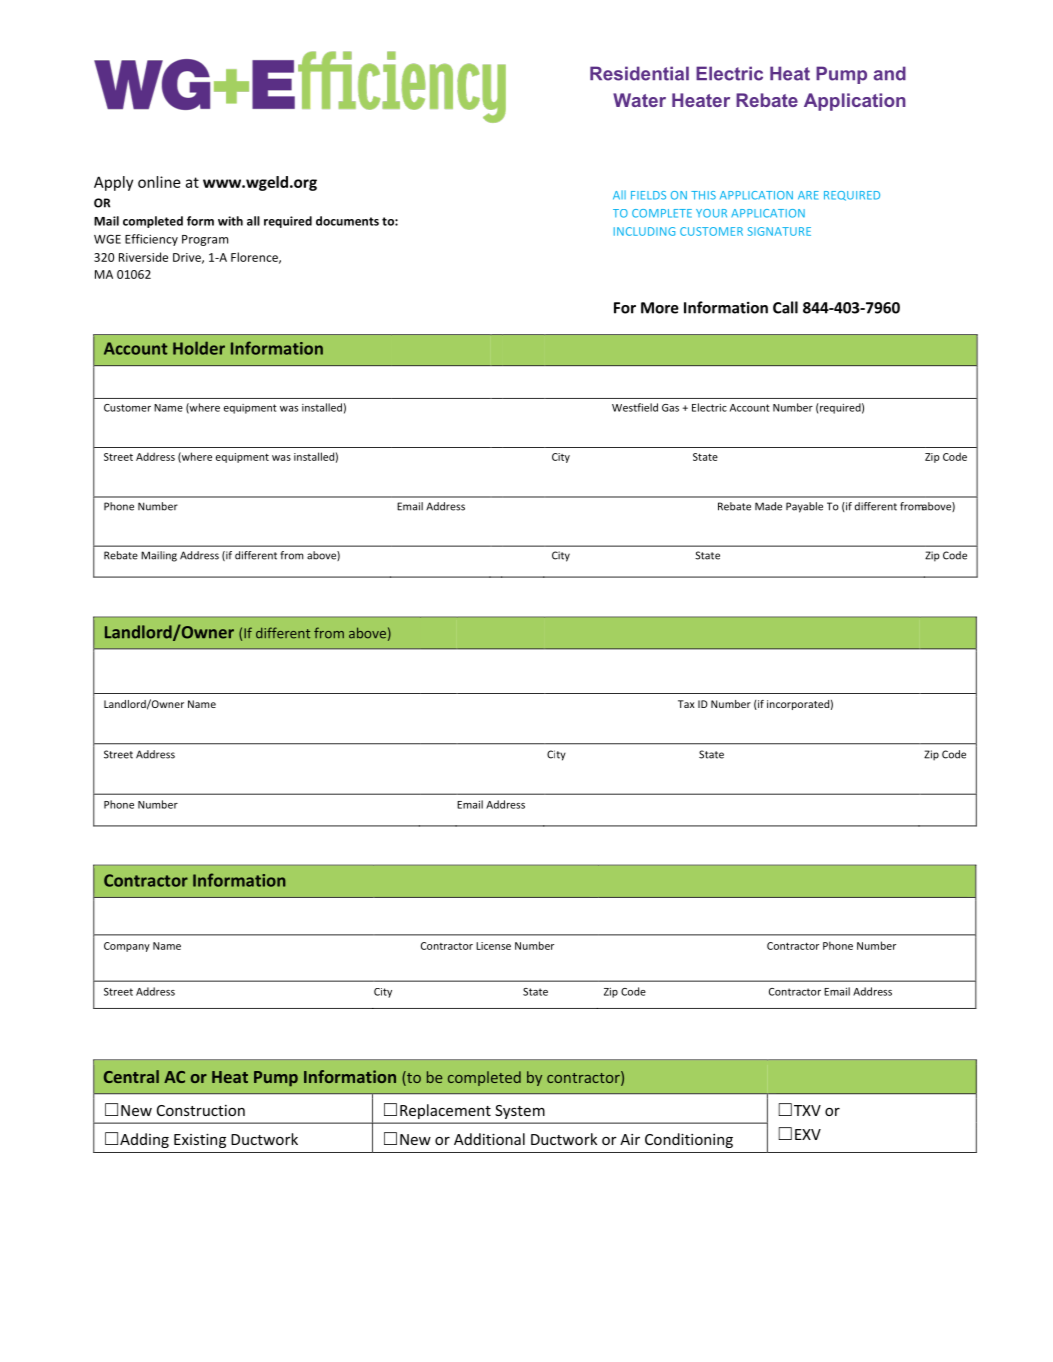 This screenshot has width=1053, height=1362. I want to click on online, so click(159, 182).
